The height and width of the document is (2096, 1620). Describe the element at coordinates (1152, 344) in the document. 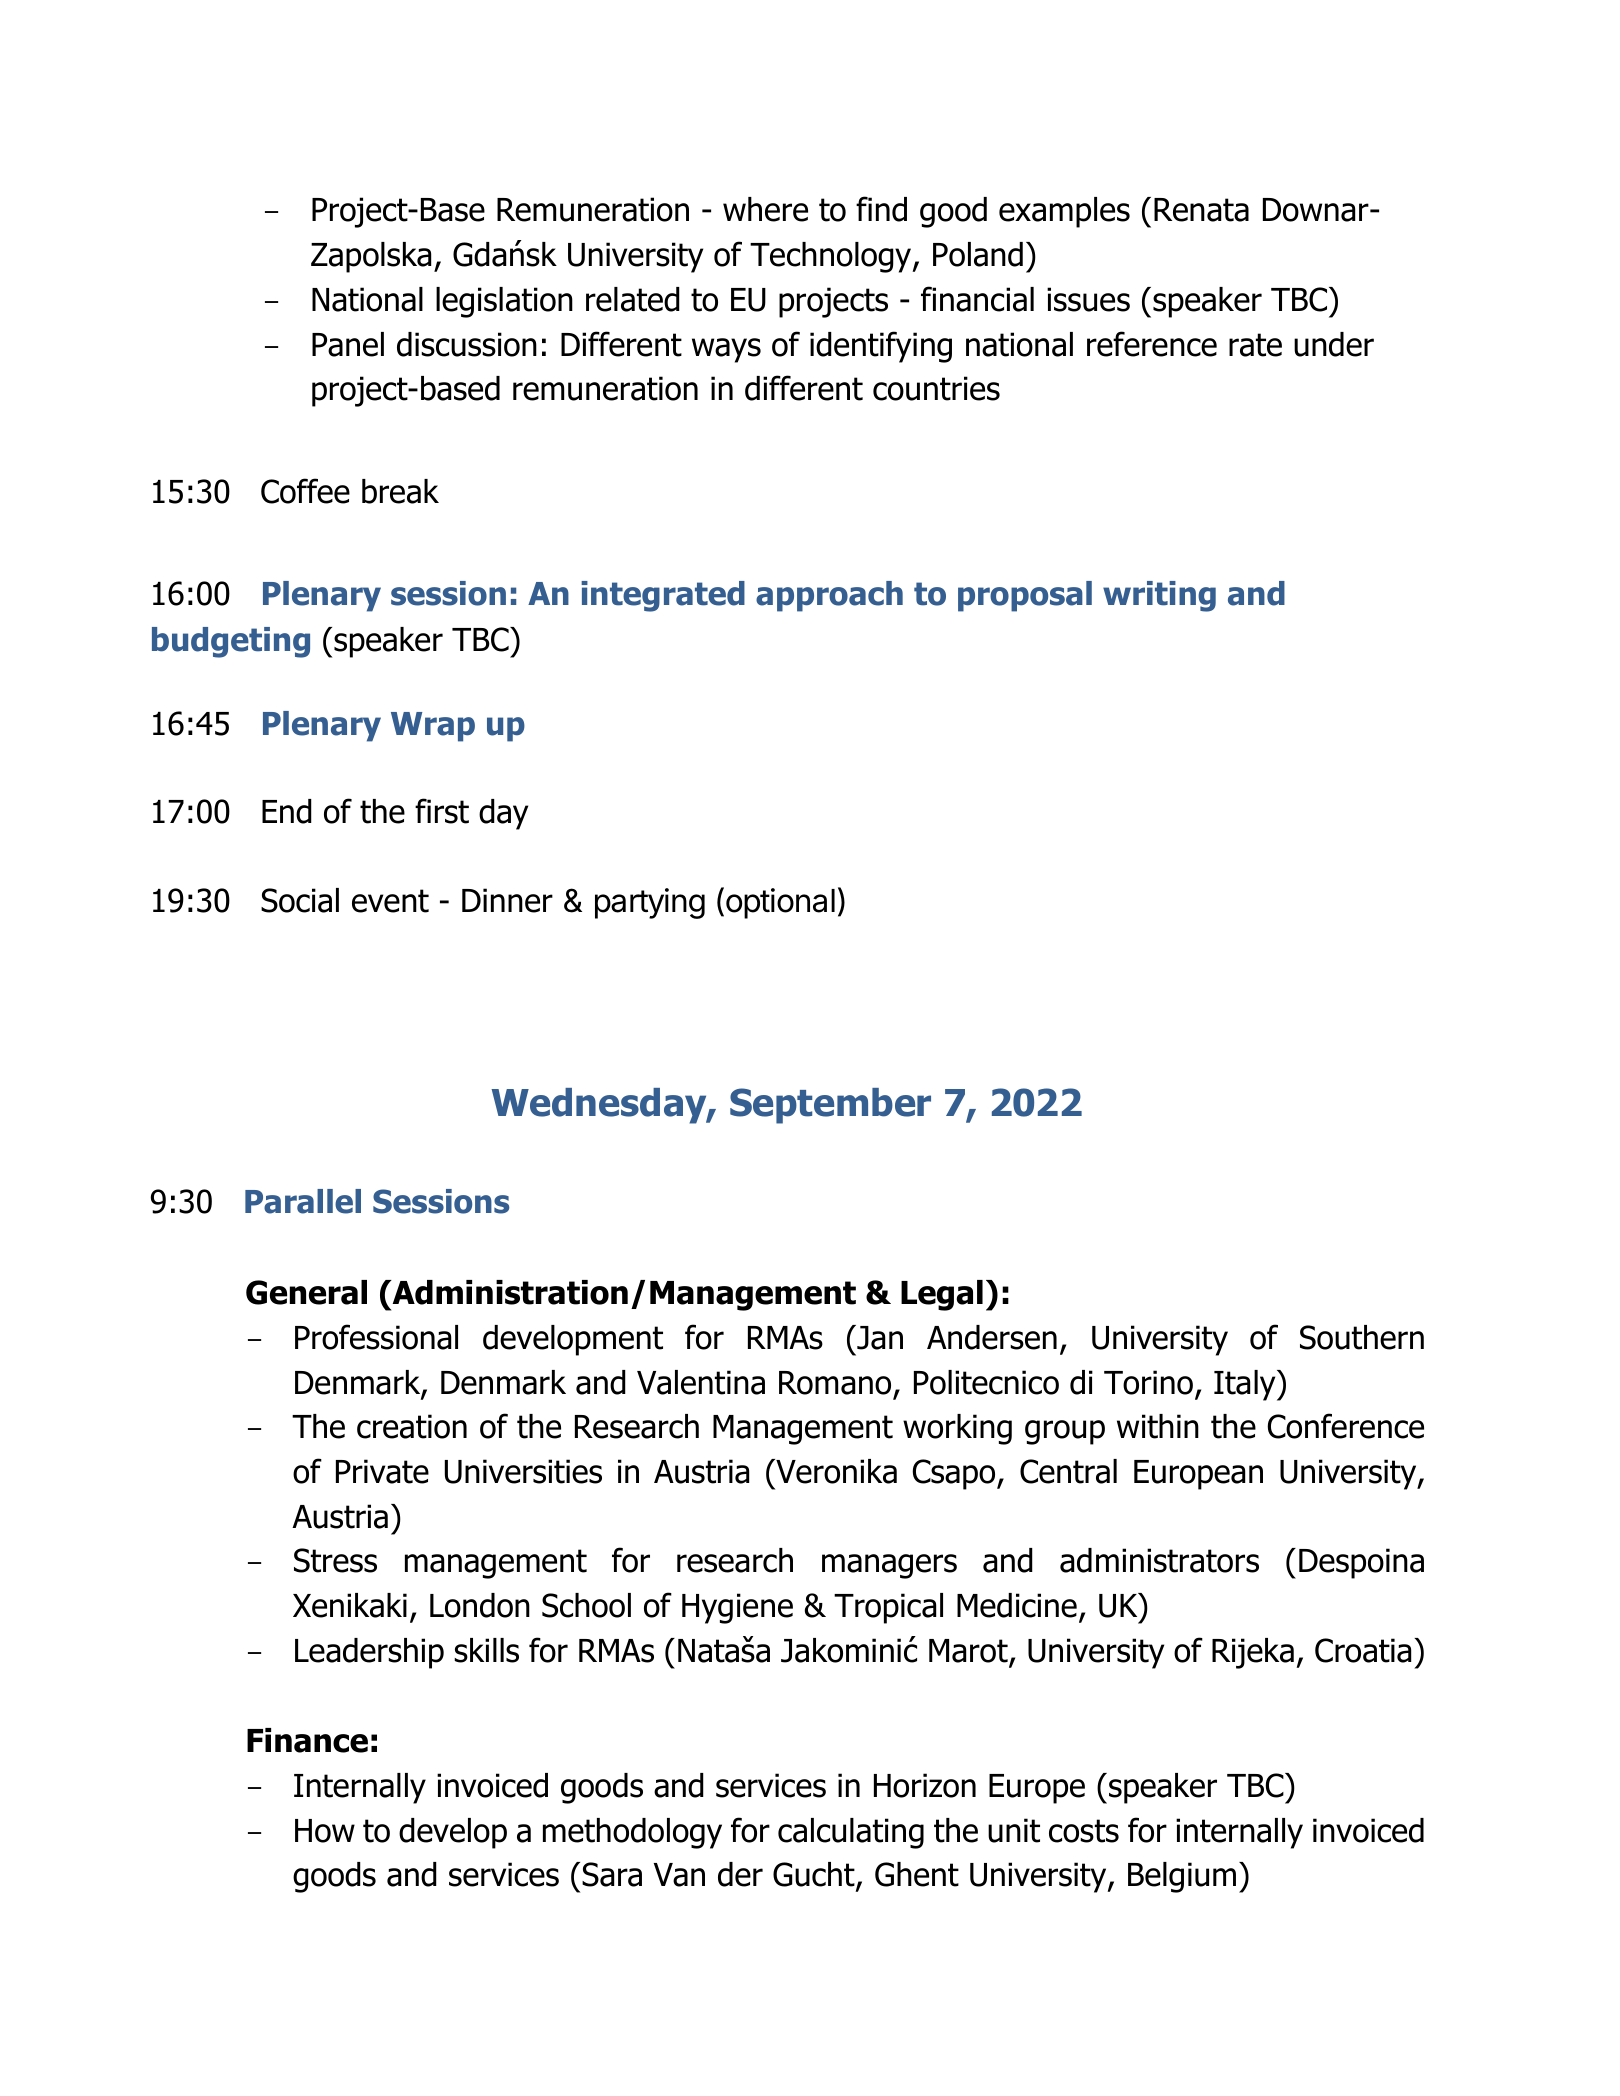

I see `reference` at that location.
